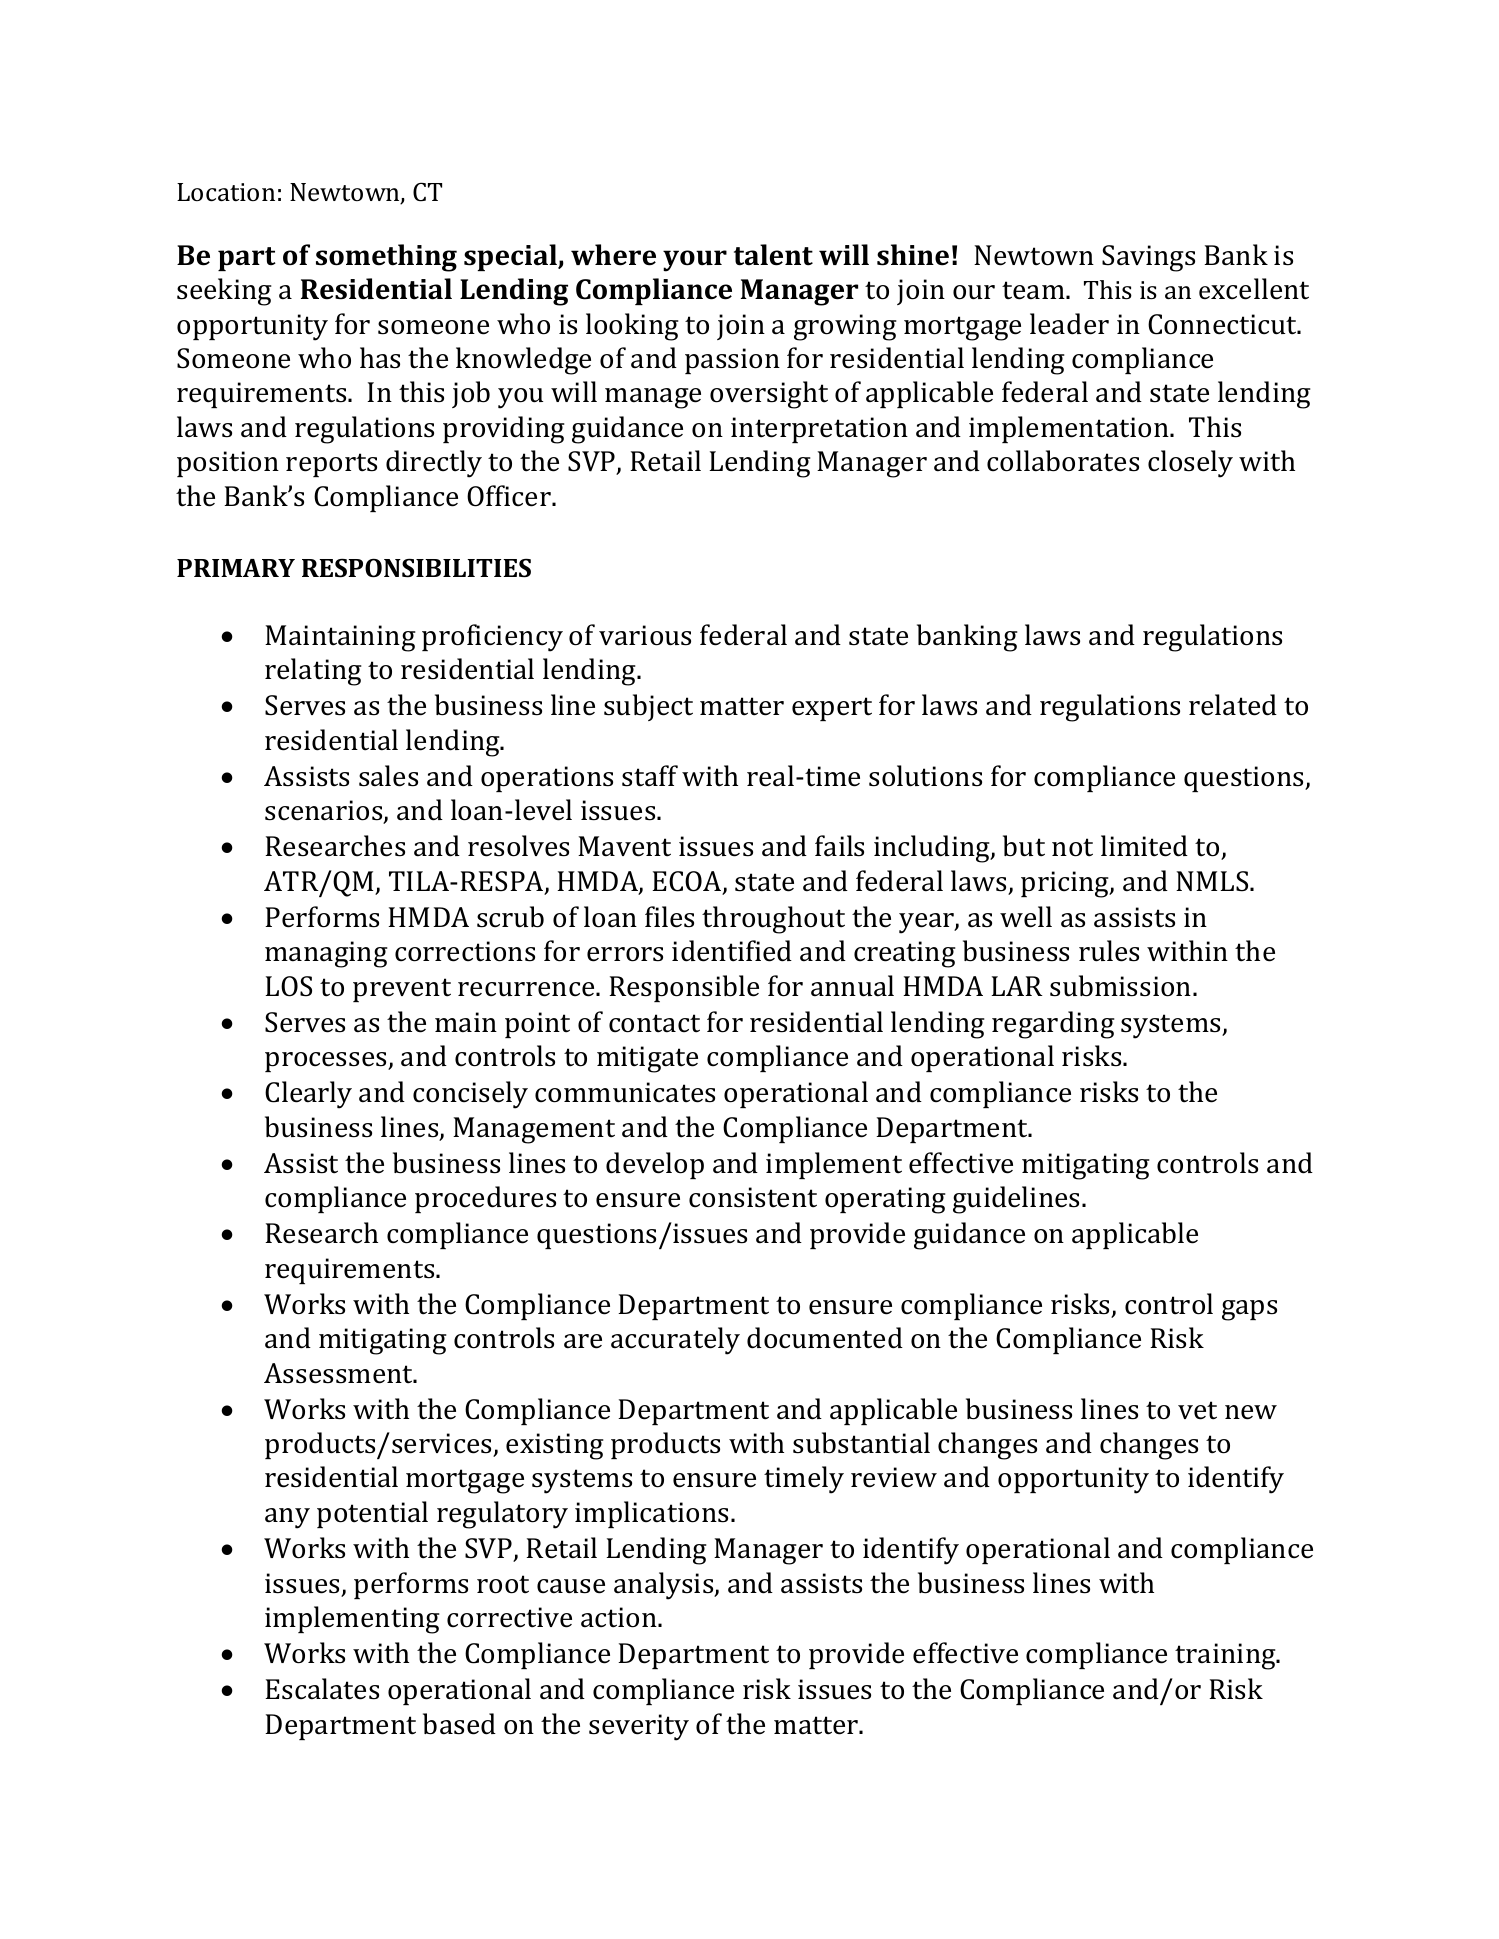 Image resolution: width=1499 pixels, height=1939 pixels. Describe the element at coordinates (416, 568) in the image. I see `RESPONSIBILITIES` at that location.
